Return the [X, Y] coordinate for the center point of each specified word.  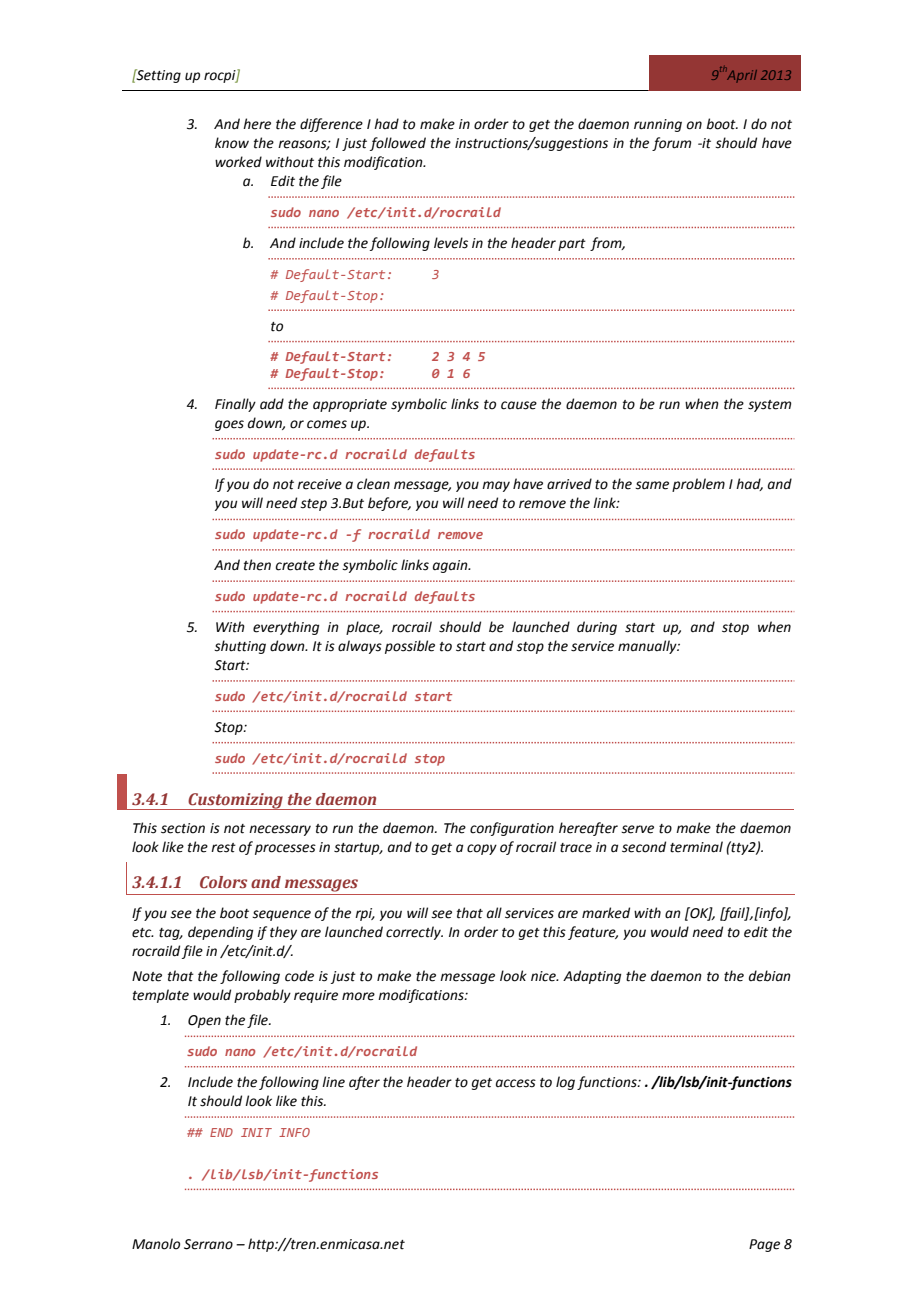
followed [398, 144]
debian [770, 976]
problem [698, 485]
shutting [240, 647]
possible [410, 647]
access [516, 1083]
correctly [414, 933]
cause [519, 405]
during [597, 628]
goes [229, 425]
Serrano [208, 1244]
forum [671, 144]
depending [220, 933]
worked [238, 162]
